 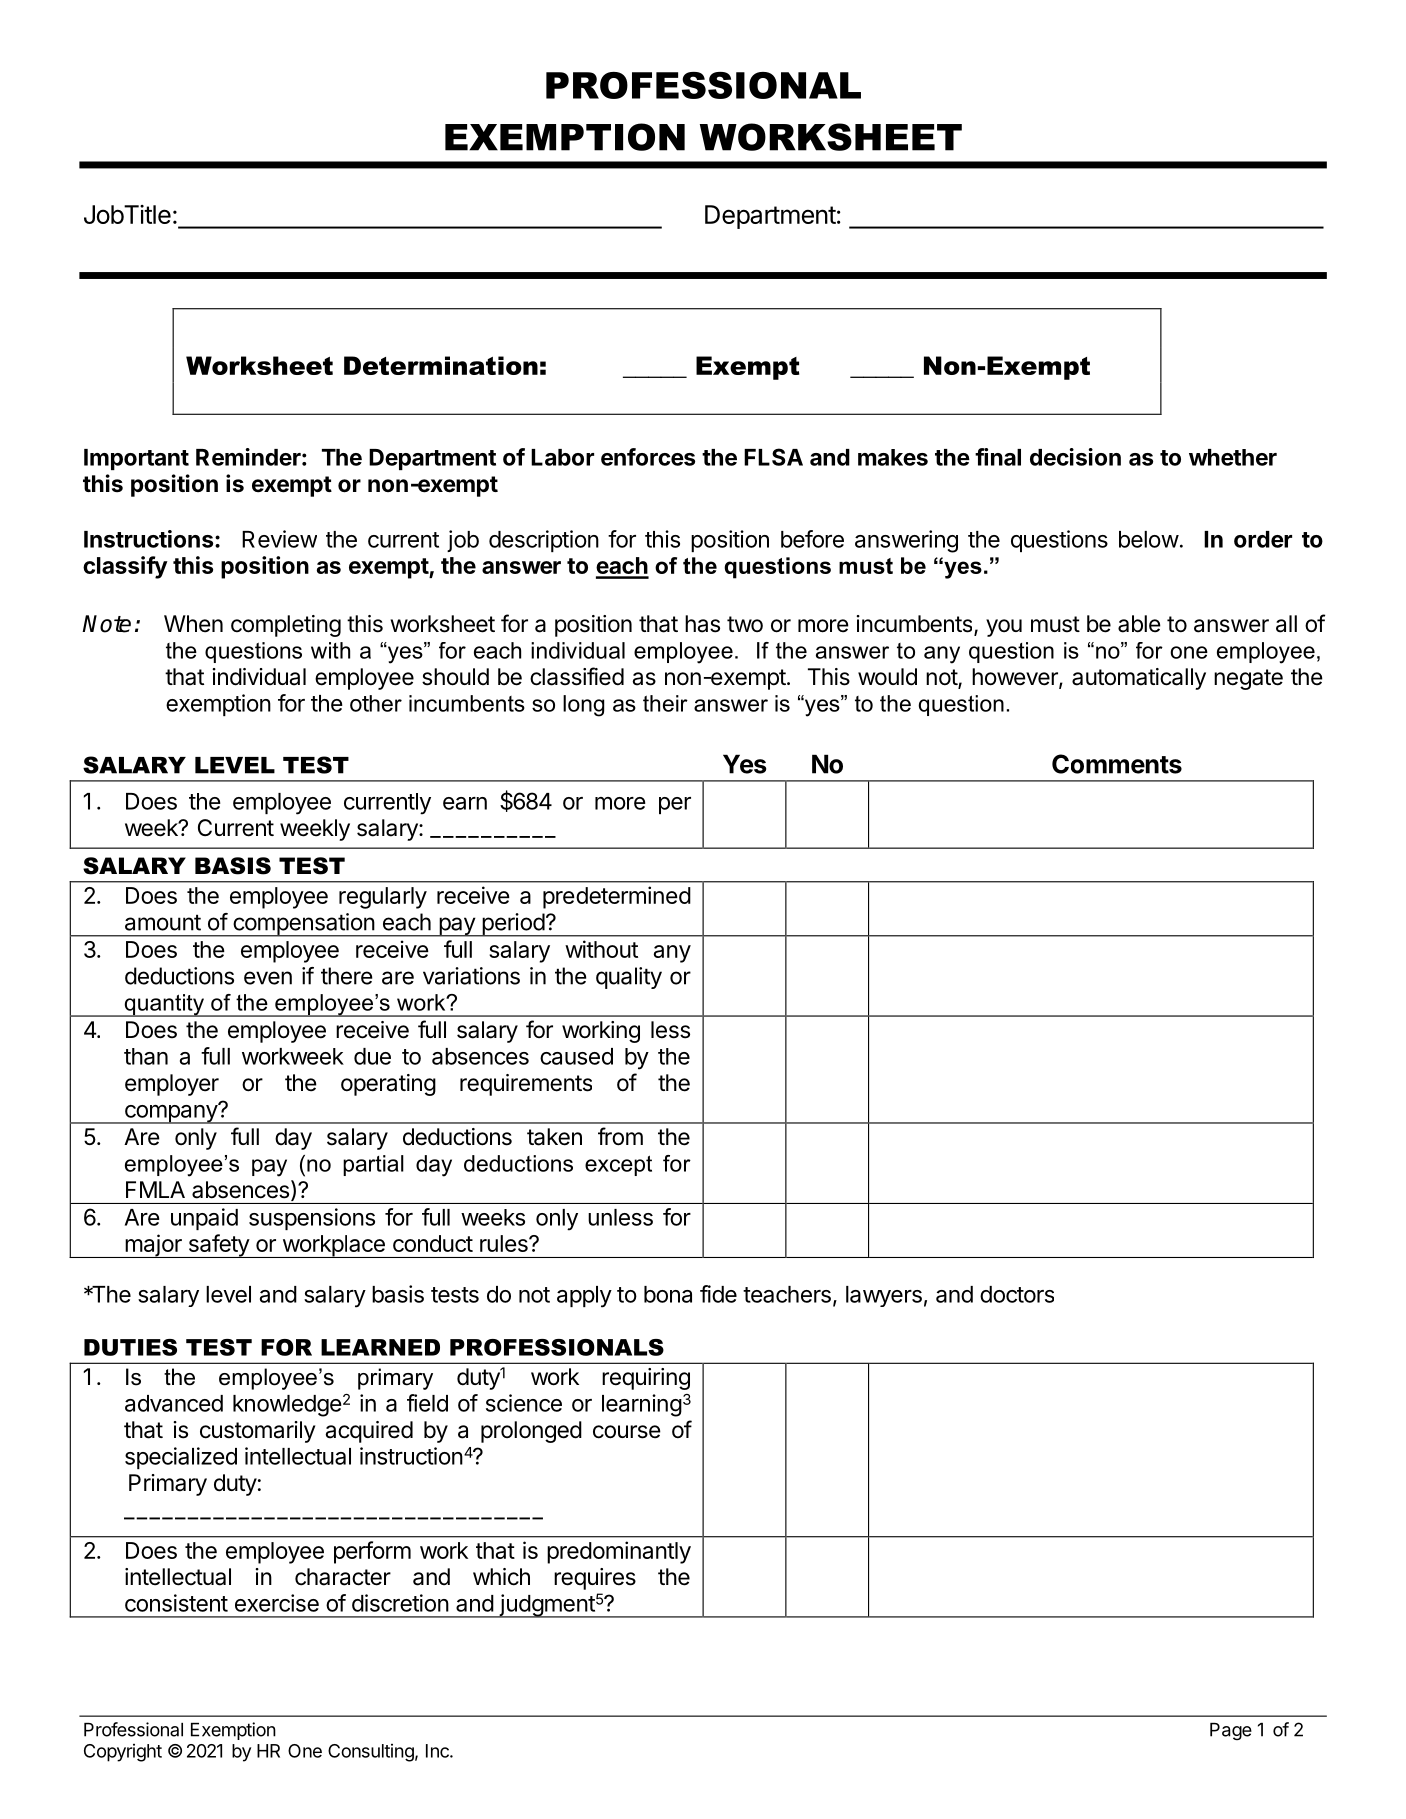 I want to click on decision, so click(x=1075, y=457).
